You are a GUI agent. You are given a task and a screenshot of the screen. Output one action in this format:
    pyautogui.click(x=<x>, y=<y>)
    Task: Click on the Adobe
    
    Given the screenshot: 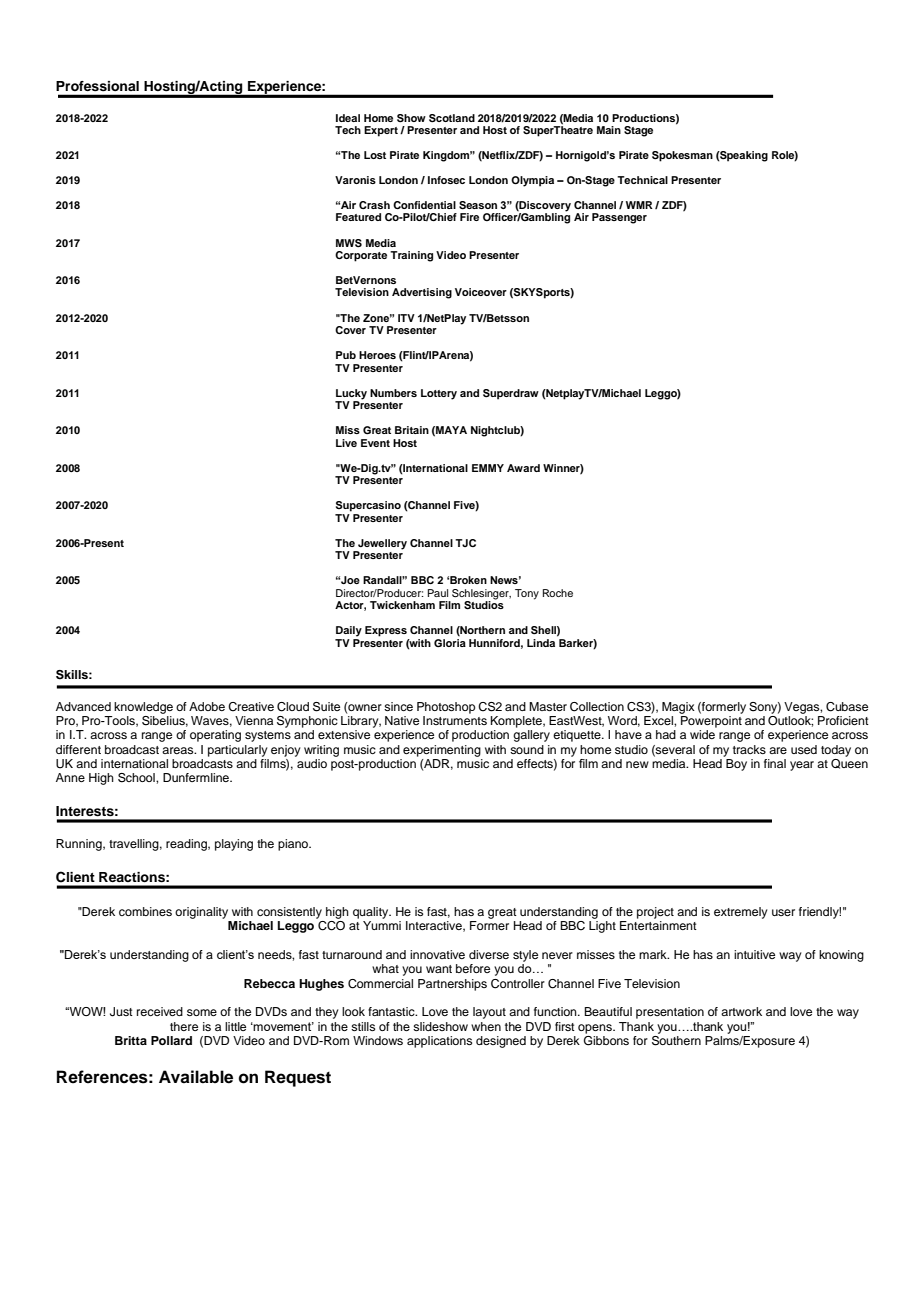 What is the action you would take?
    pyautogui.click(x=207, y=706)
